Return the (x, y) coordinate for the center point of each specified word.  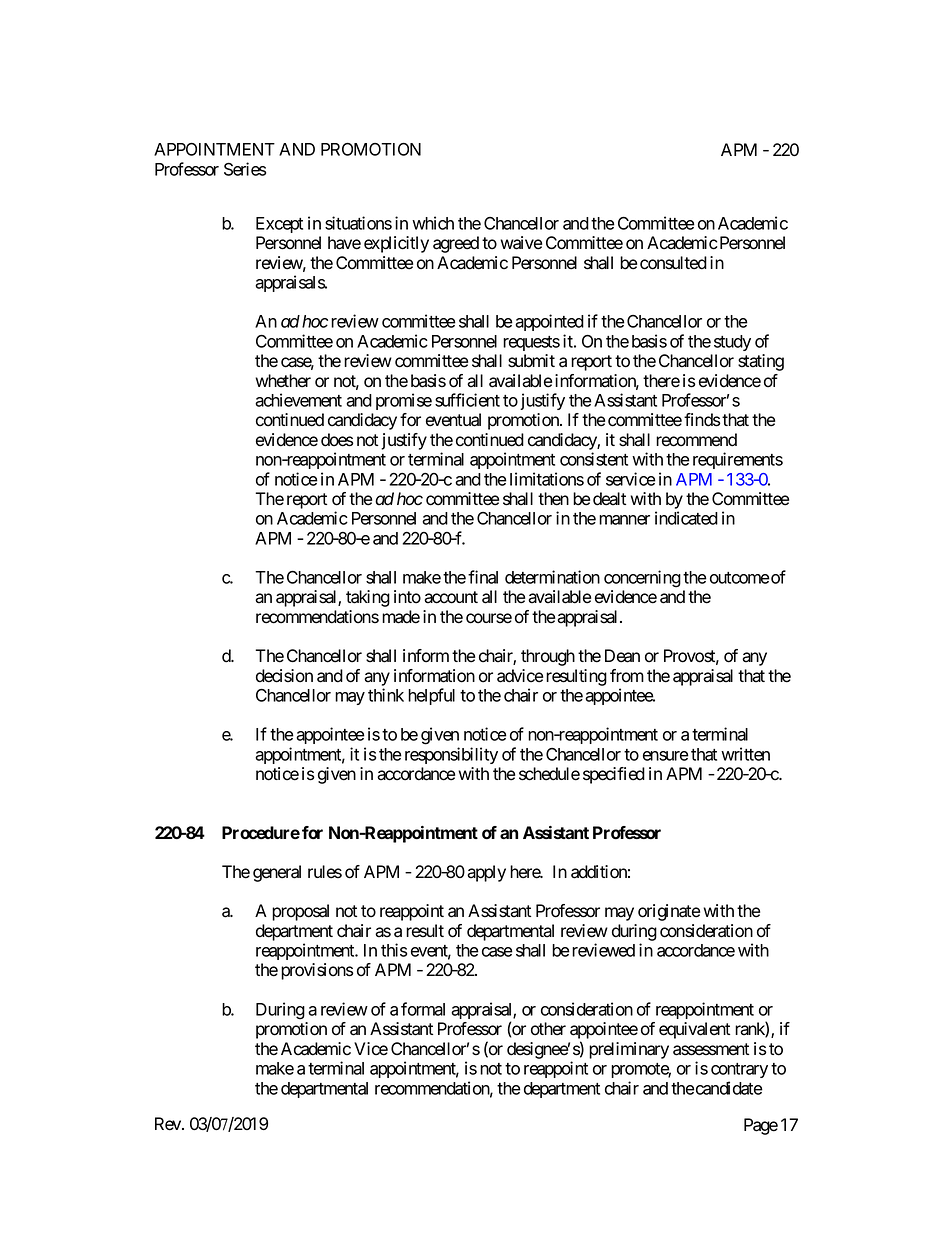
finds (702, 420)
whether (283, 381)
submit (531, 361)
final (483, 577)
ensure (666, 756)
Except (279, 225)
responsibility (451, 755)
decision (284, 676)
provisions (317, 971)
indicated (686, 518)
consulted (673, 263)
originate (669, 912)
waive (521, 243)
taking (368, 598)
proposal (300, 912)
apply (486, 873)
